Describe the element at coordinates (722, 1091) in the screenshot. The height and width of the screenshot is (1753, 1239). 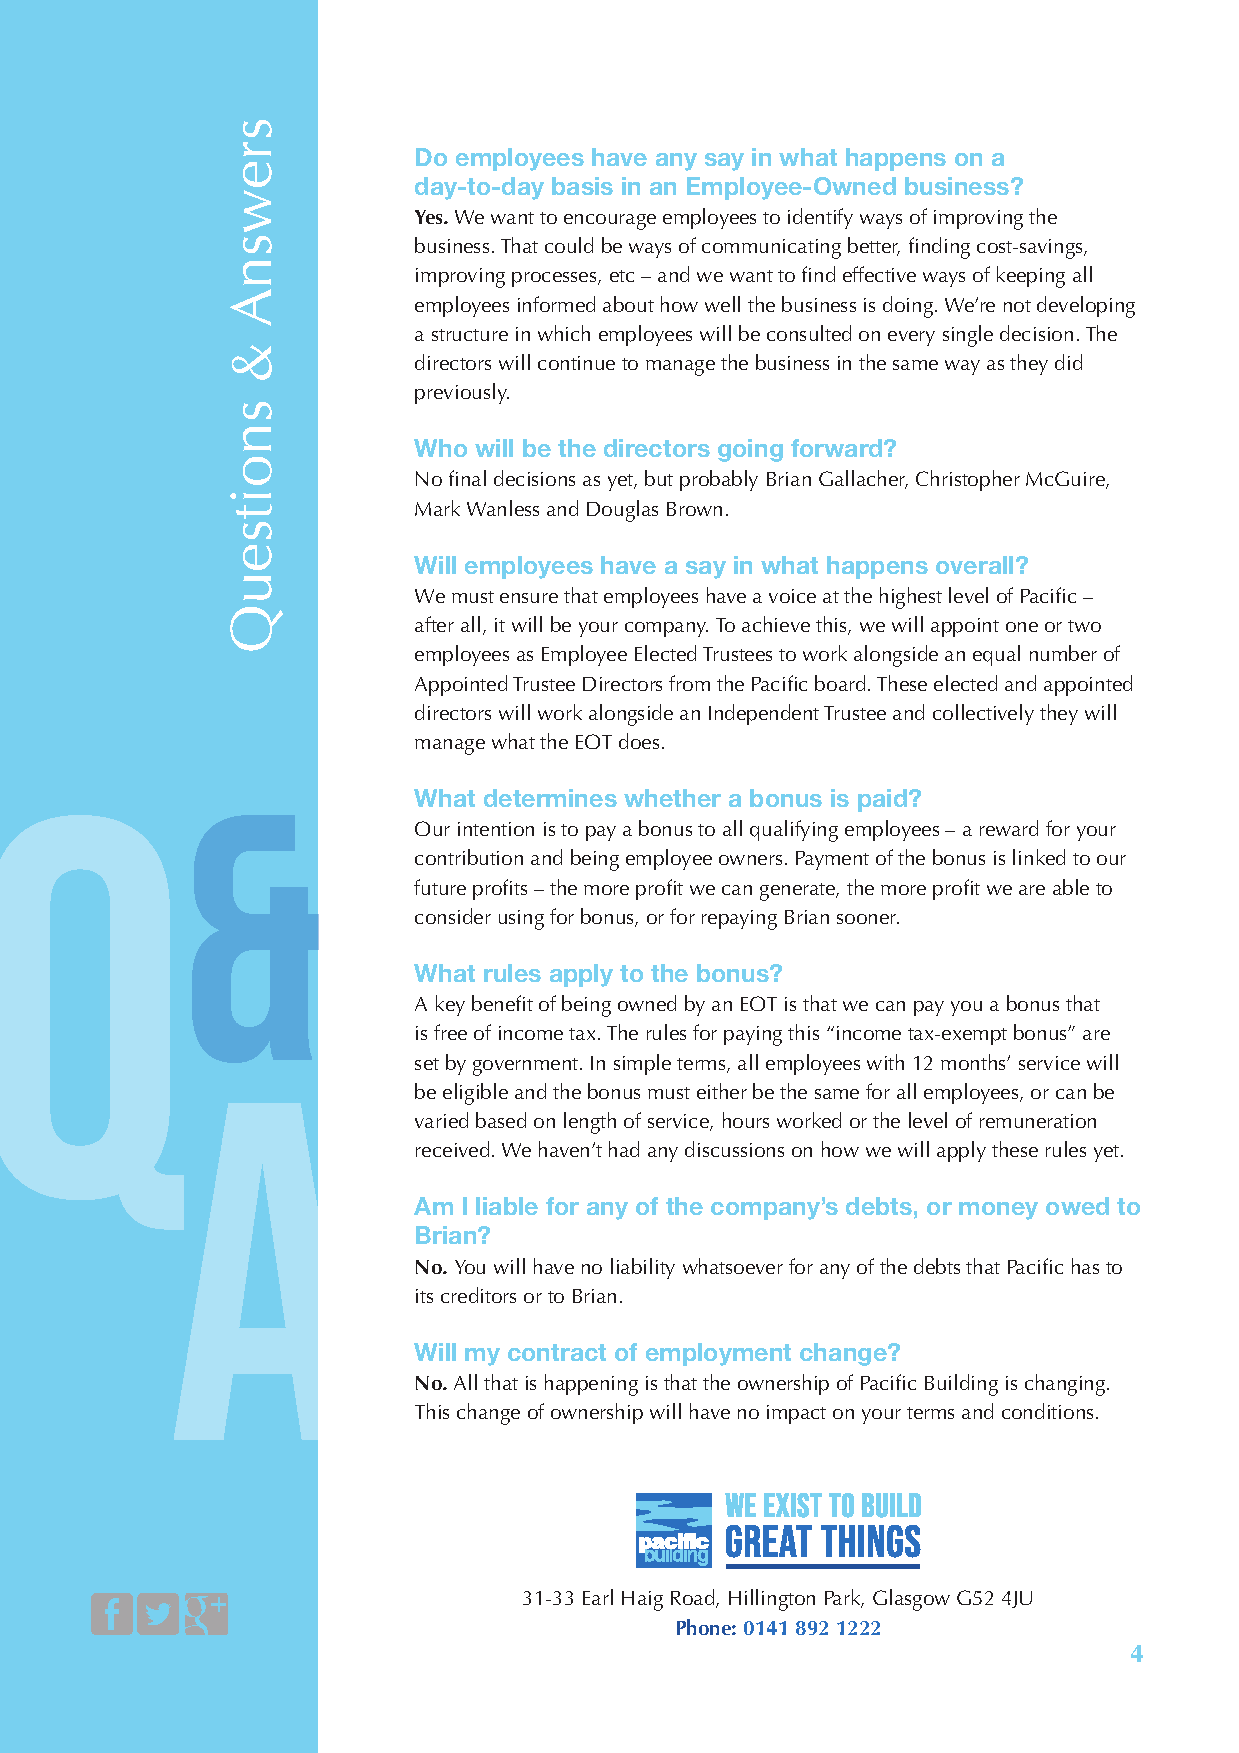
I see `either` at that location.
